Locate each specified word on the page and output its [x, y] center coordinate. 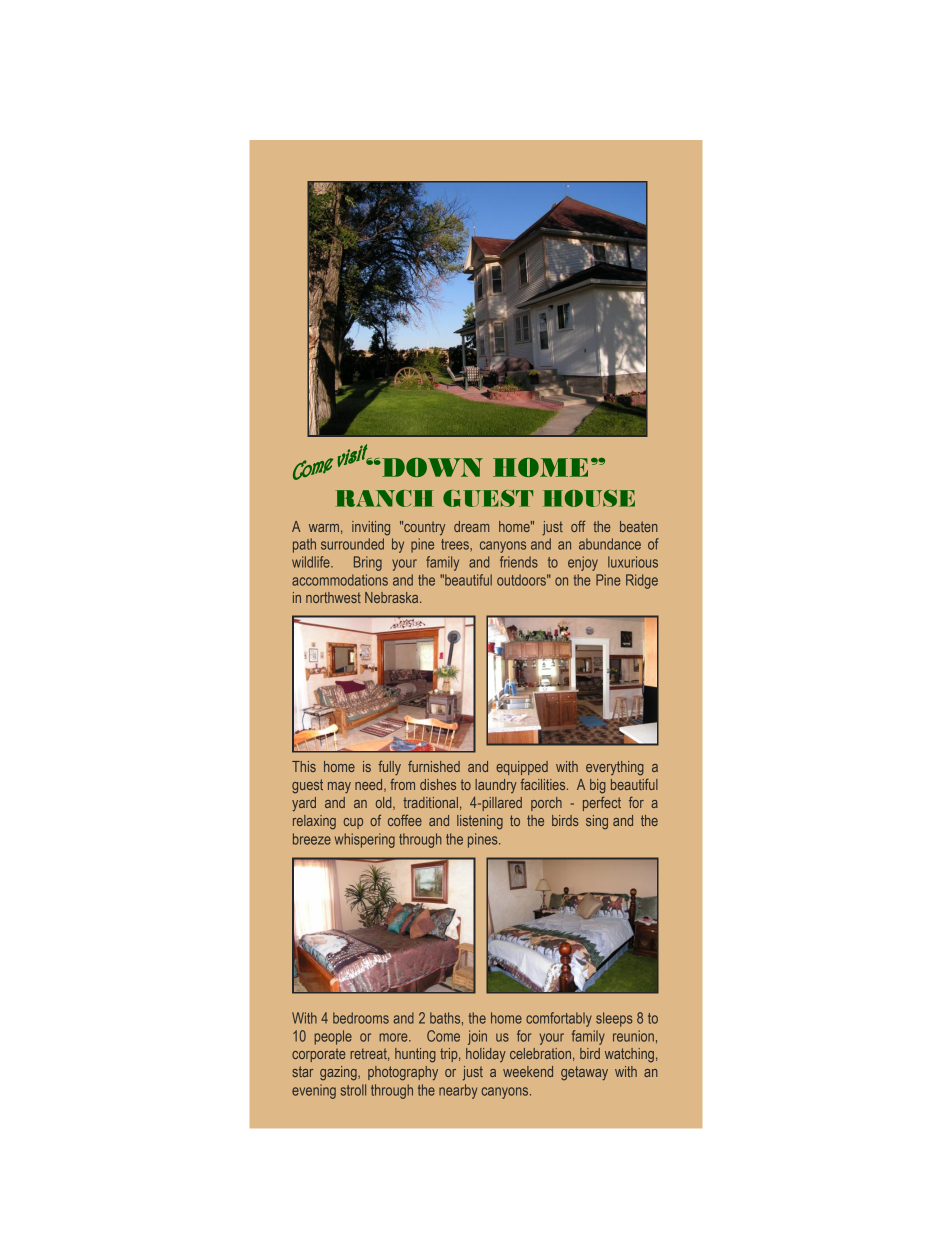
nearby [458, 1091]
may [339, 787]
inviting [371, 528]
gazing [339, 1073]
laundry [496, 786]
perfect [602, 803]
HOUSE [589, 498]
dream [471, 526]
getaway [584, 1073]
